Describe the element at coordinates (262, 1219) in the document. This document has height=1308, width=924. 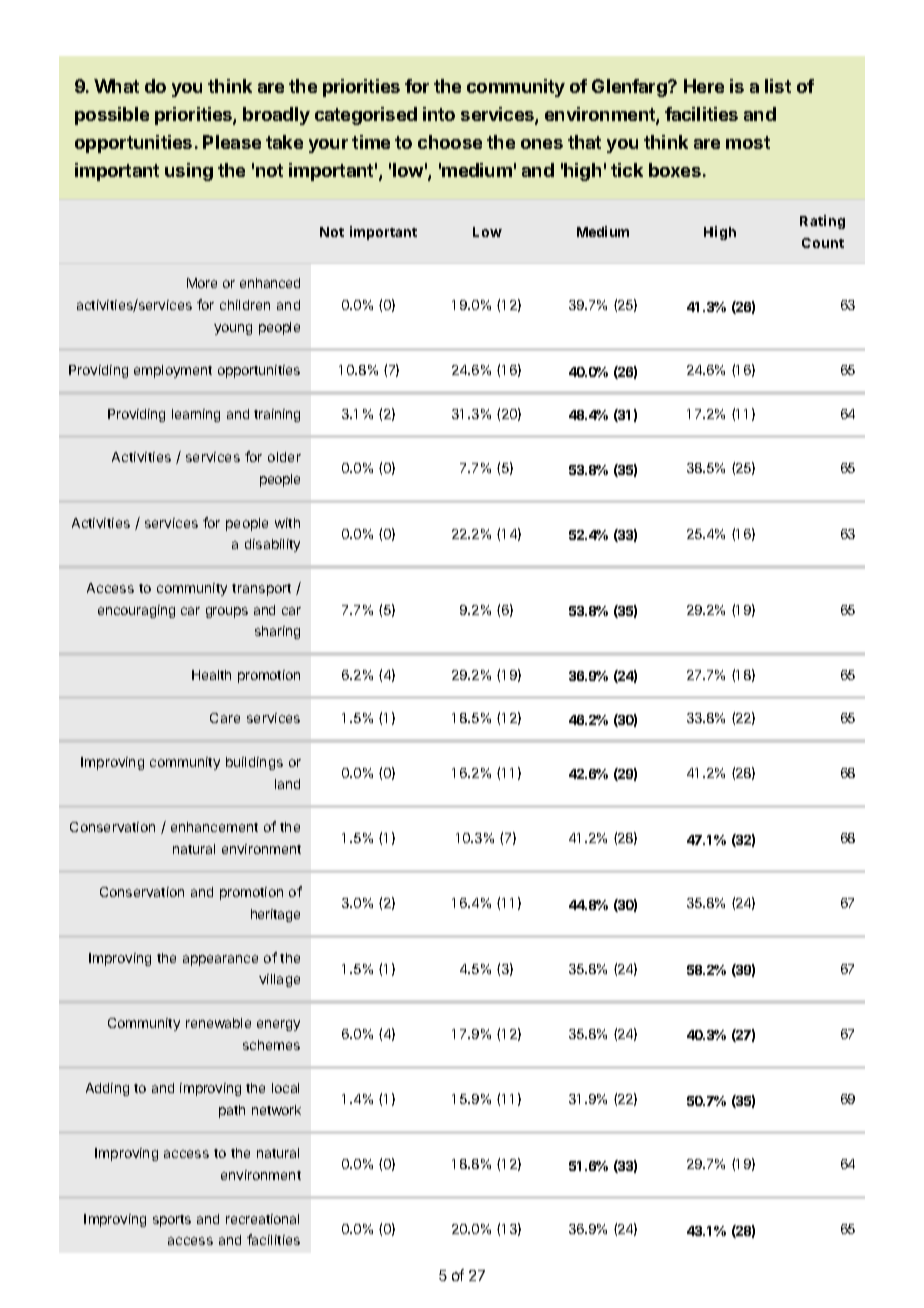
I see `recreational` at that location.
